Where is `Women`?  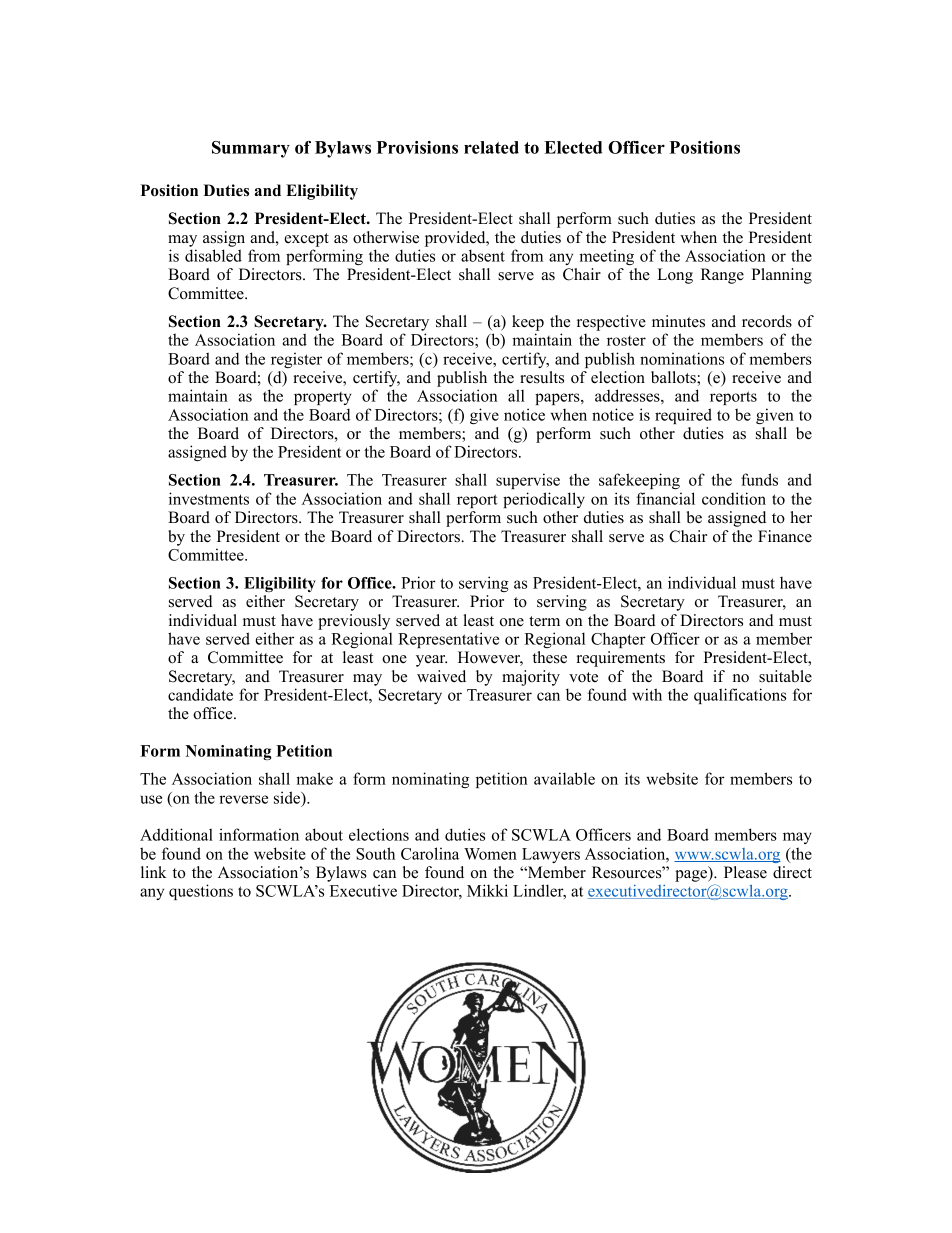
Women is located at coordinates (490, 854).
